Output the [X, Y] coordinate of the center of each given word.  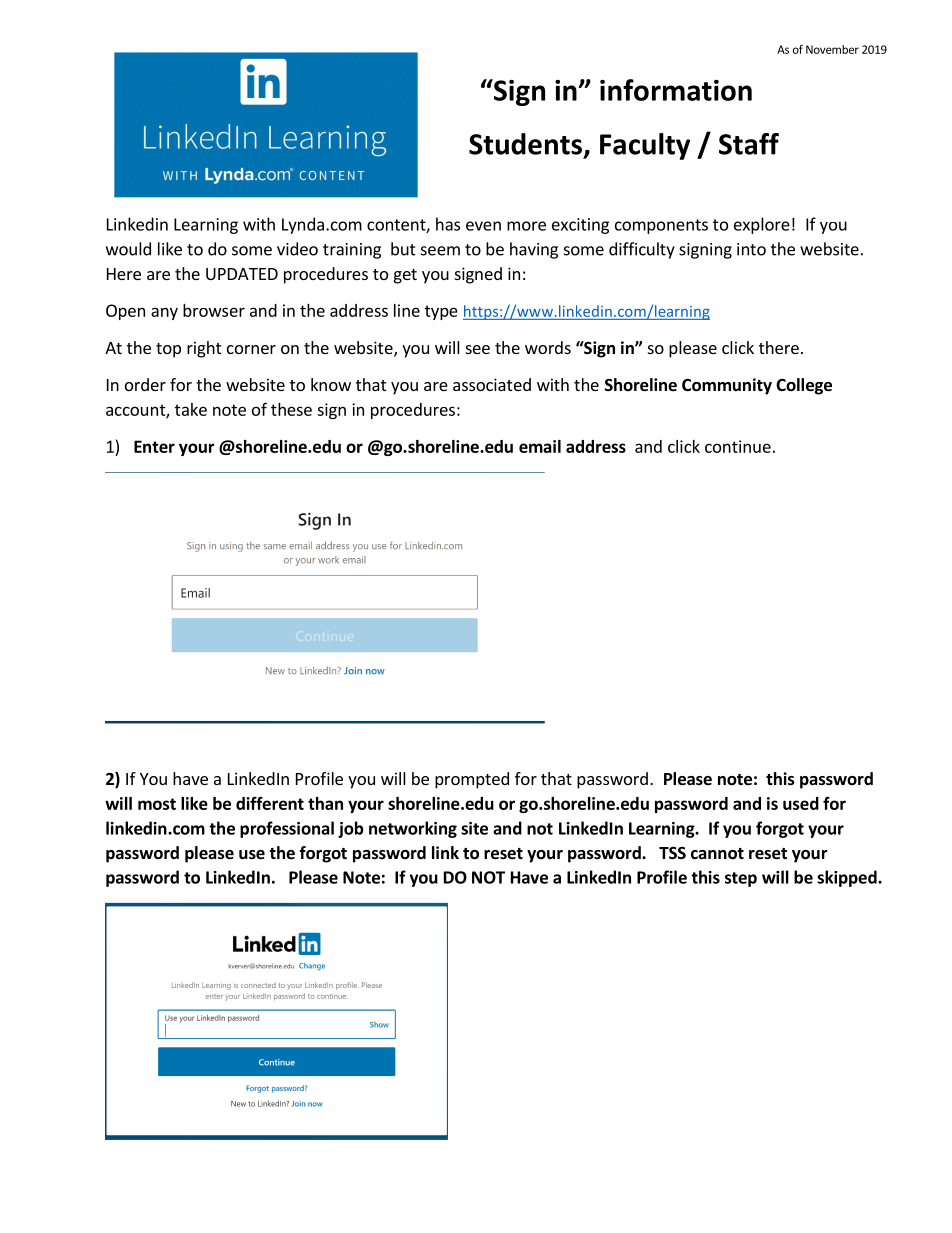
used [801, 803]
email [540, 446]
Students [525, 144]
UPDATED [242, 274]
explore [762, 225]
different [270, 803]
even [483, 226]
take [191, 409]
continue [738, 446]
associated [492, 384]
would [128, 249]
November [832, 49]
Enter [154, 446]
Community [727, 386]
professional [287, 829]
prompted [472, 780]
